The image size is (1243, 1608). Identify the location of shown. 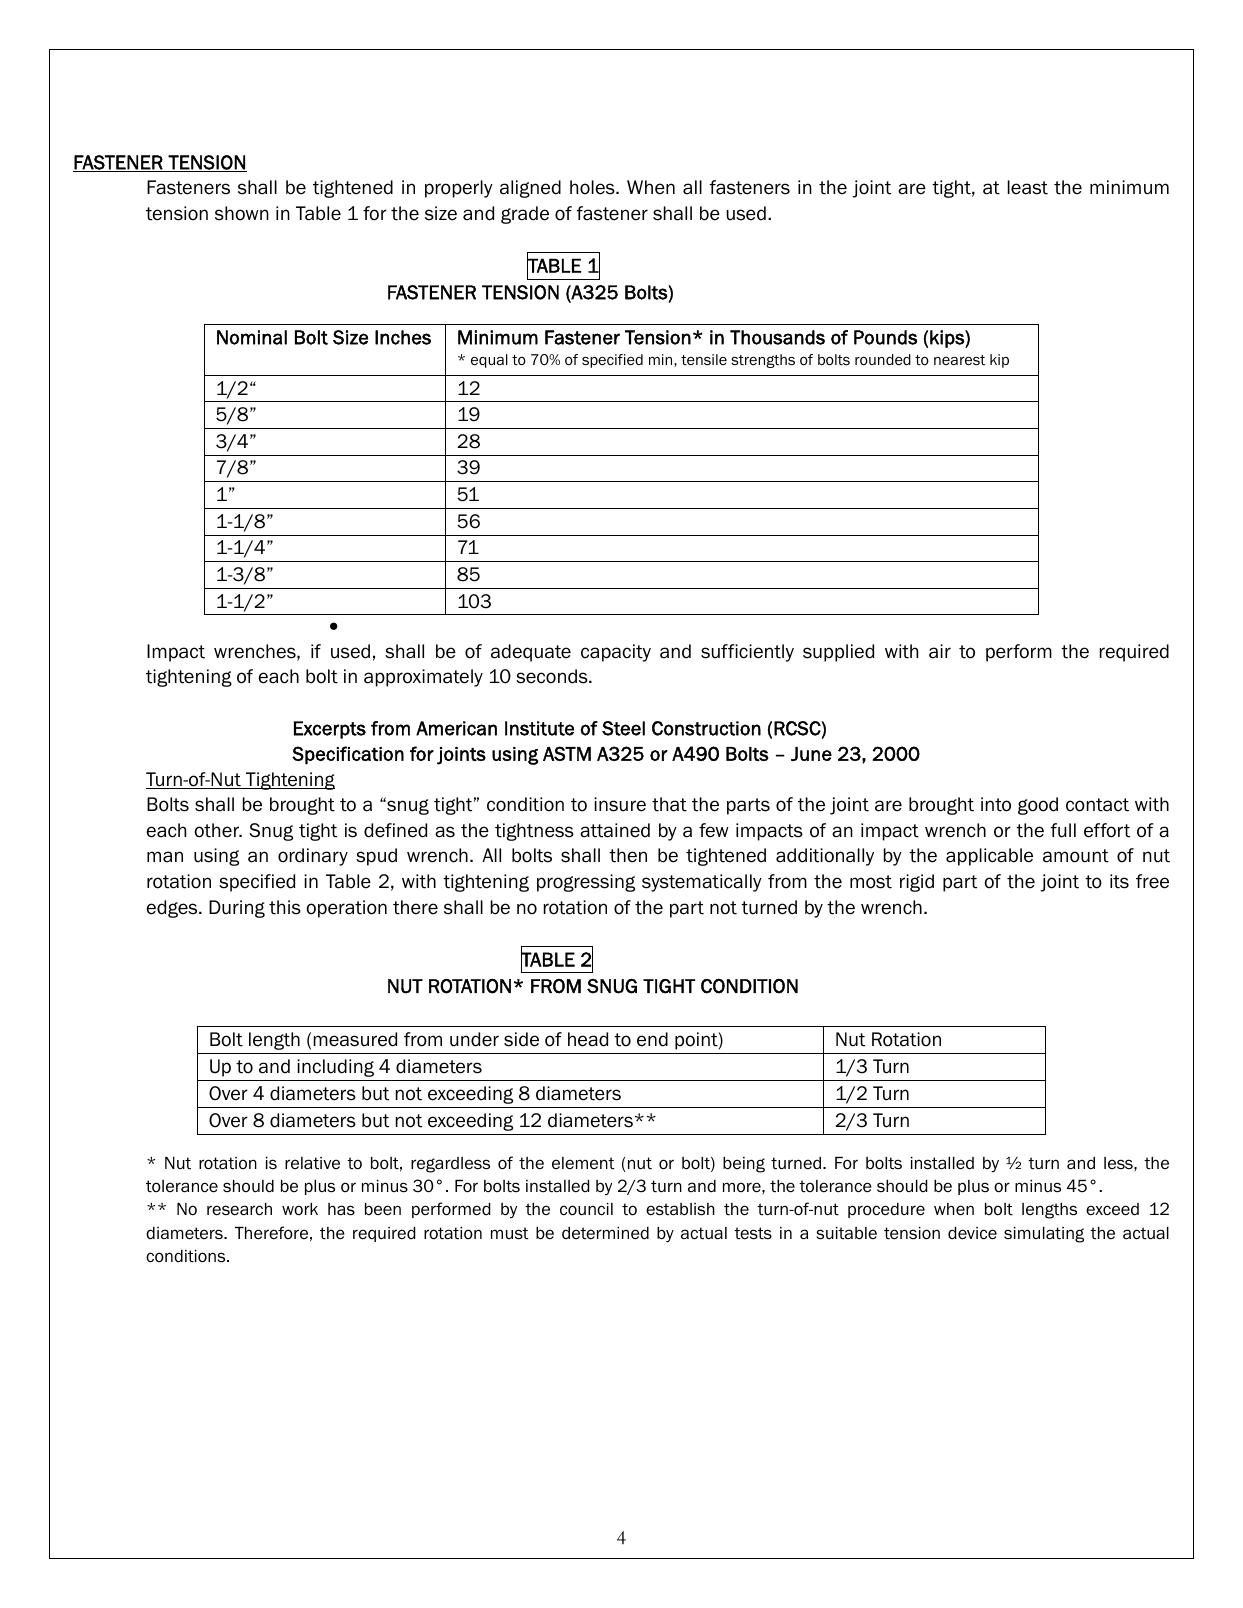
(242, 213).
